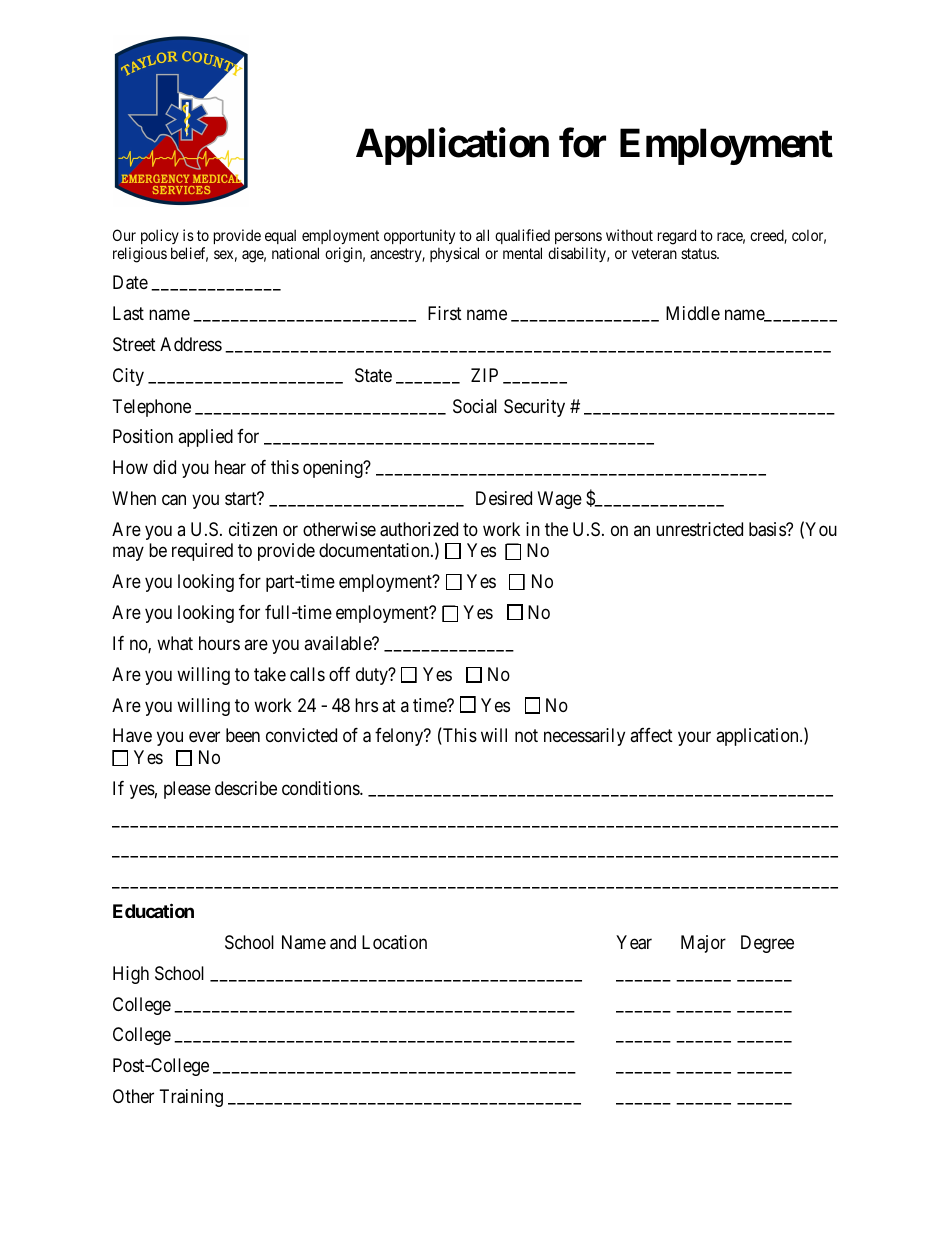 The width and height of the screenshot is (952, 1233). I want to click on hrs, so click(366, 705).
